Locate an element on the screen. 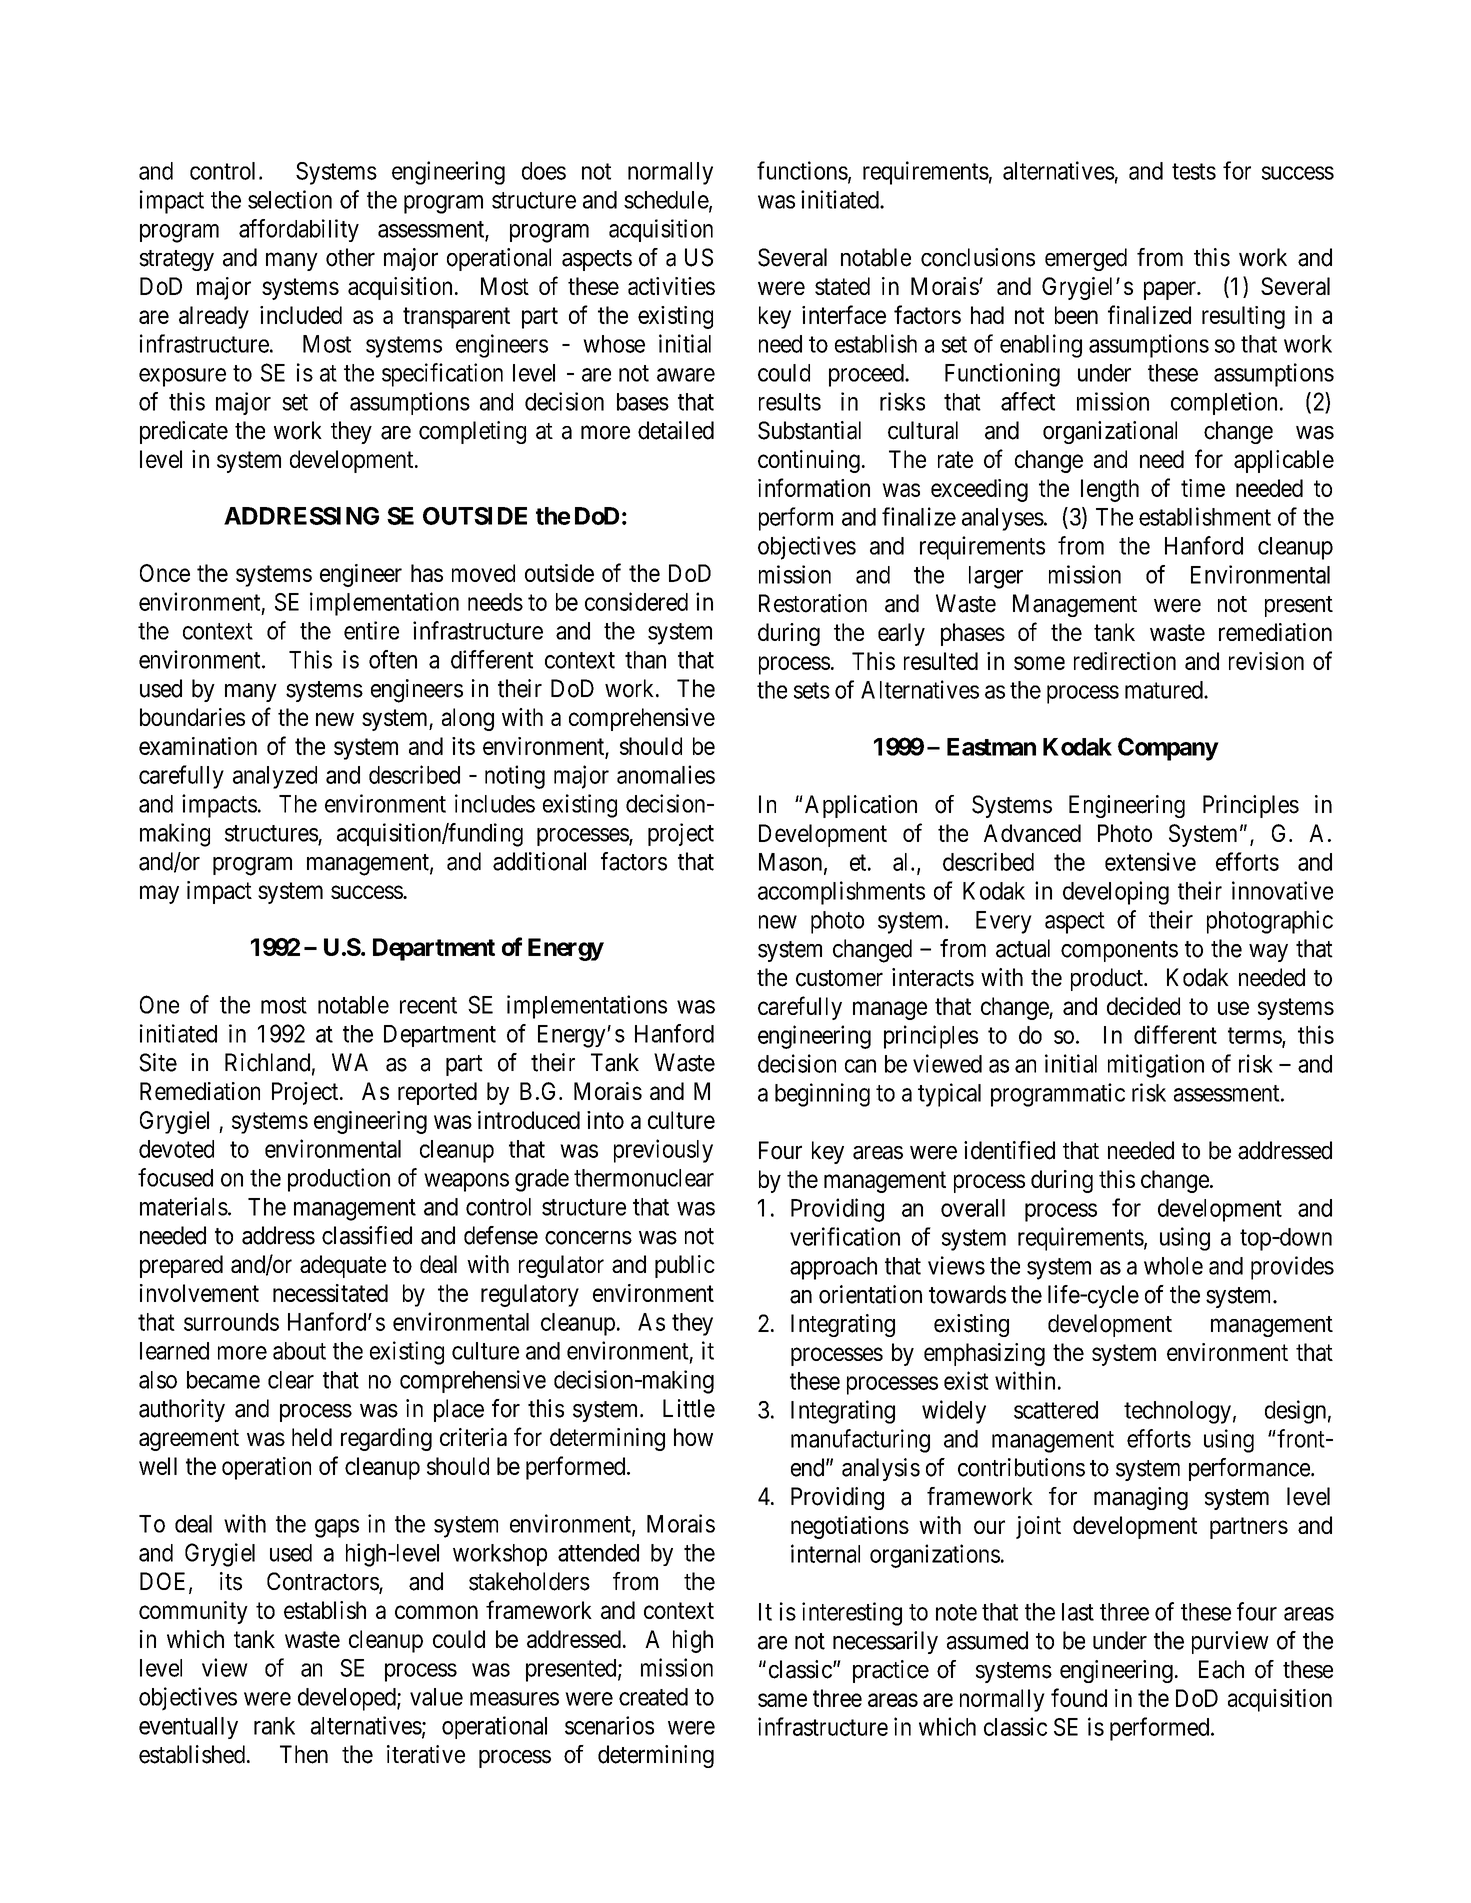 The image size is (1471, 1903). technology is located at coordinates (1177, 1412).
